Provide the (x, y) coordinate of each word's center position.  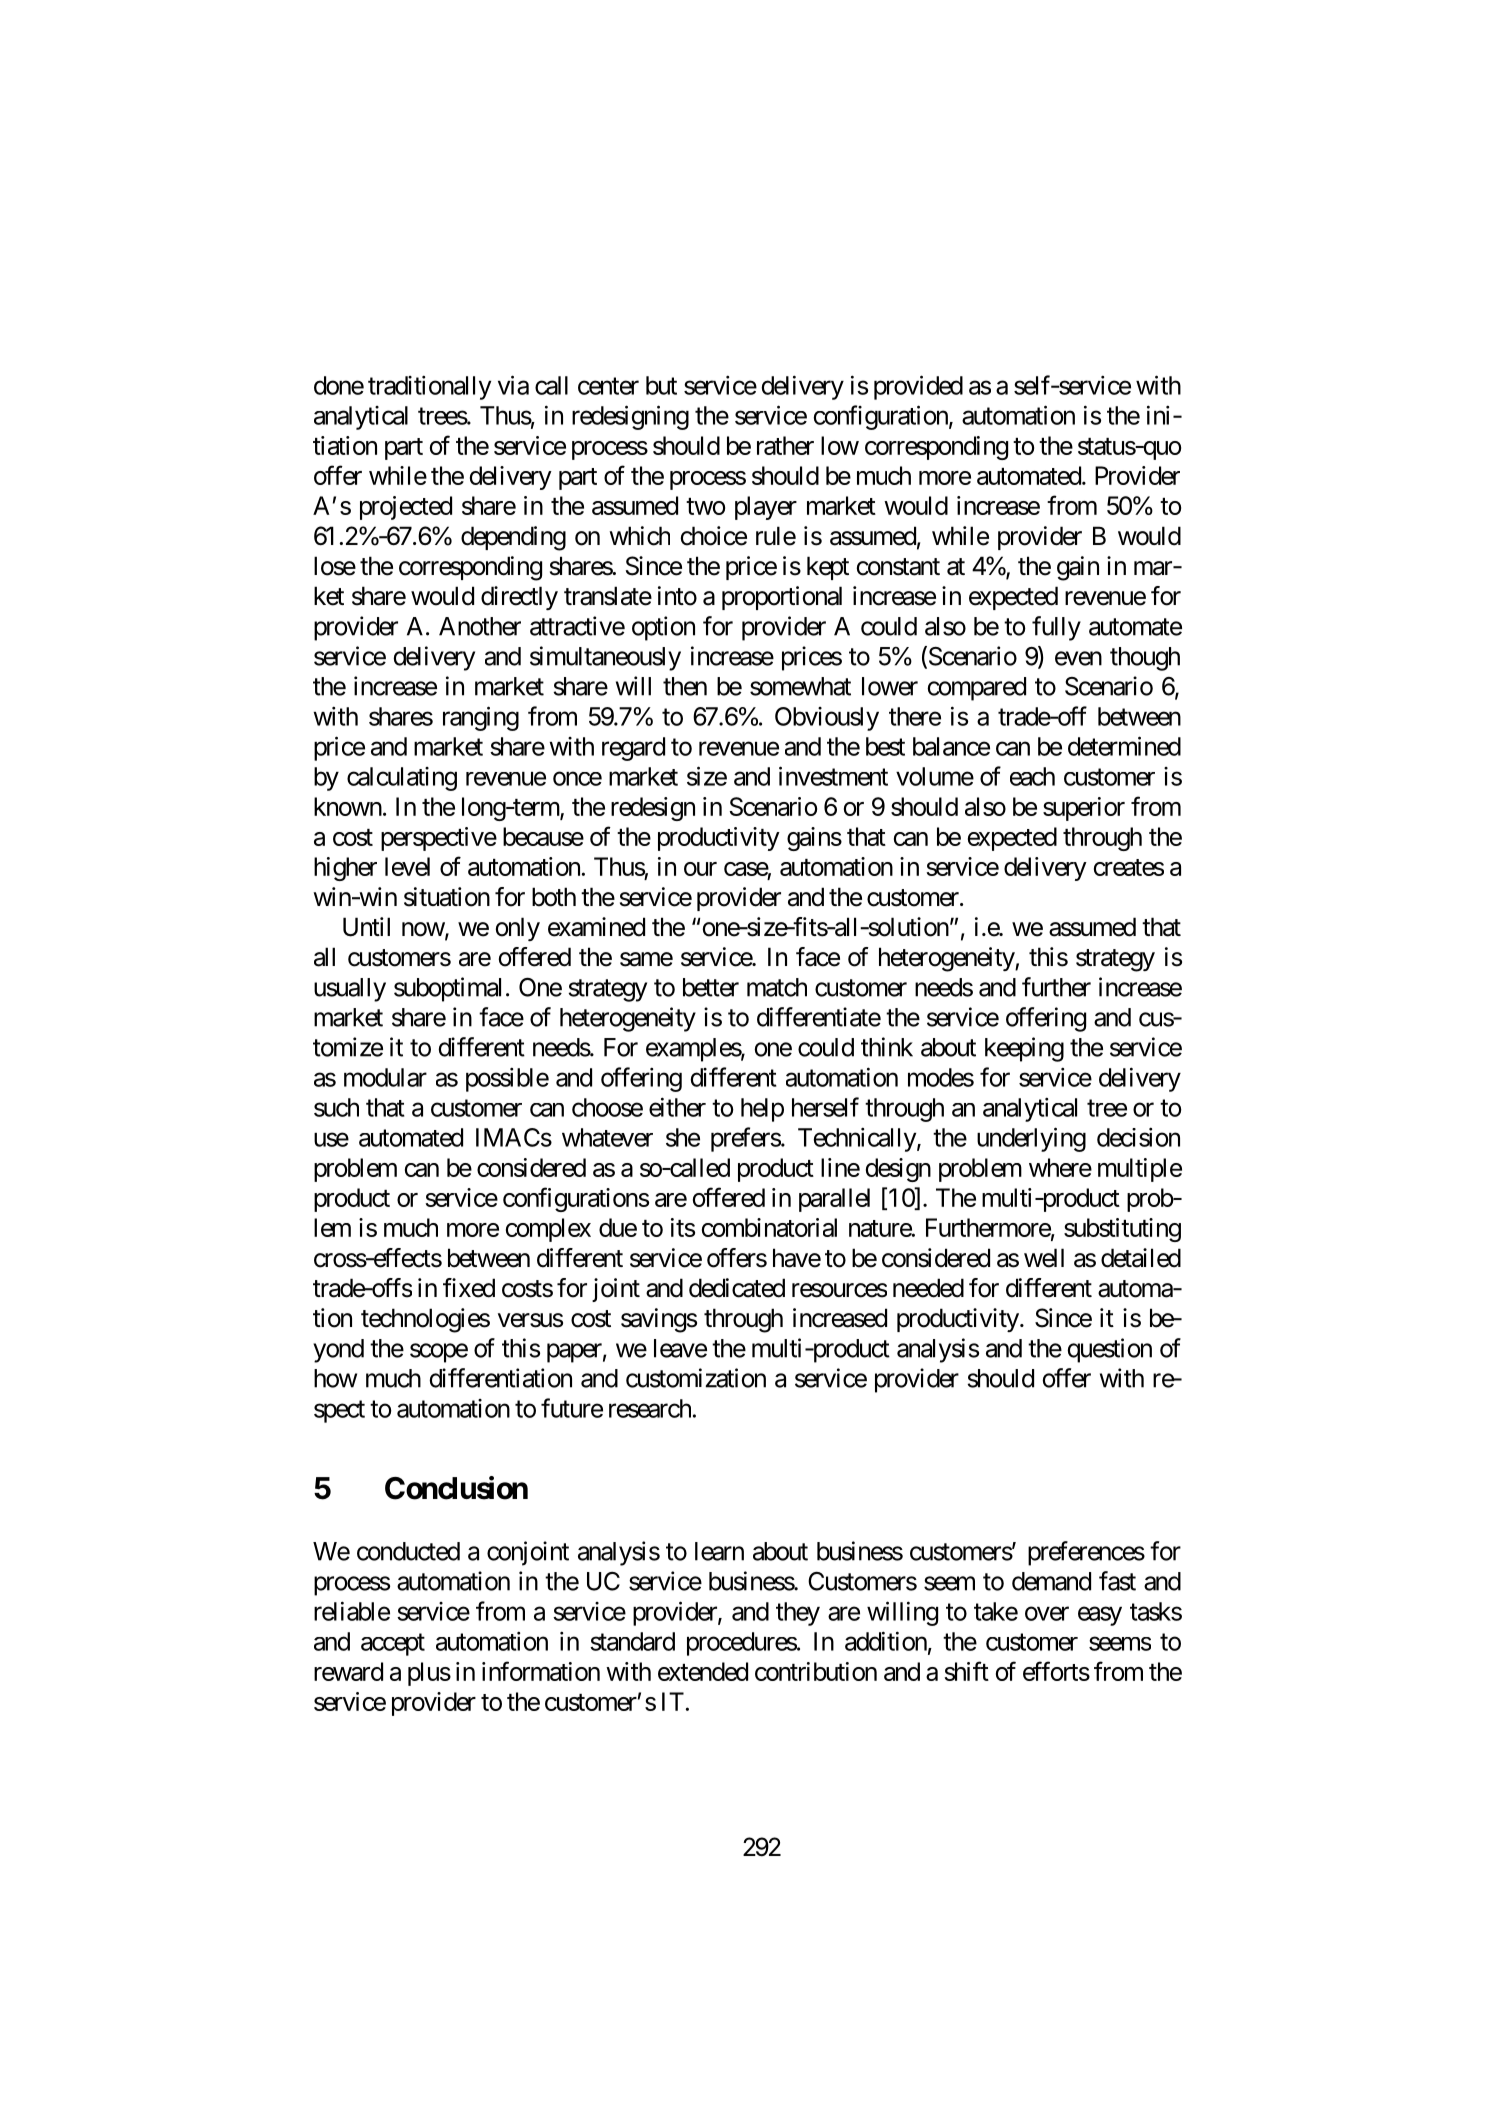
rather (785, 445)
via (513, 385)
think (887, 1047)
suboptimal (447, 989)
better (711, 987)
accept (393, 1645)
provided (918, 387)
